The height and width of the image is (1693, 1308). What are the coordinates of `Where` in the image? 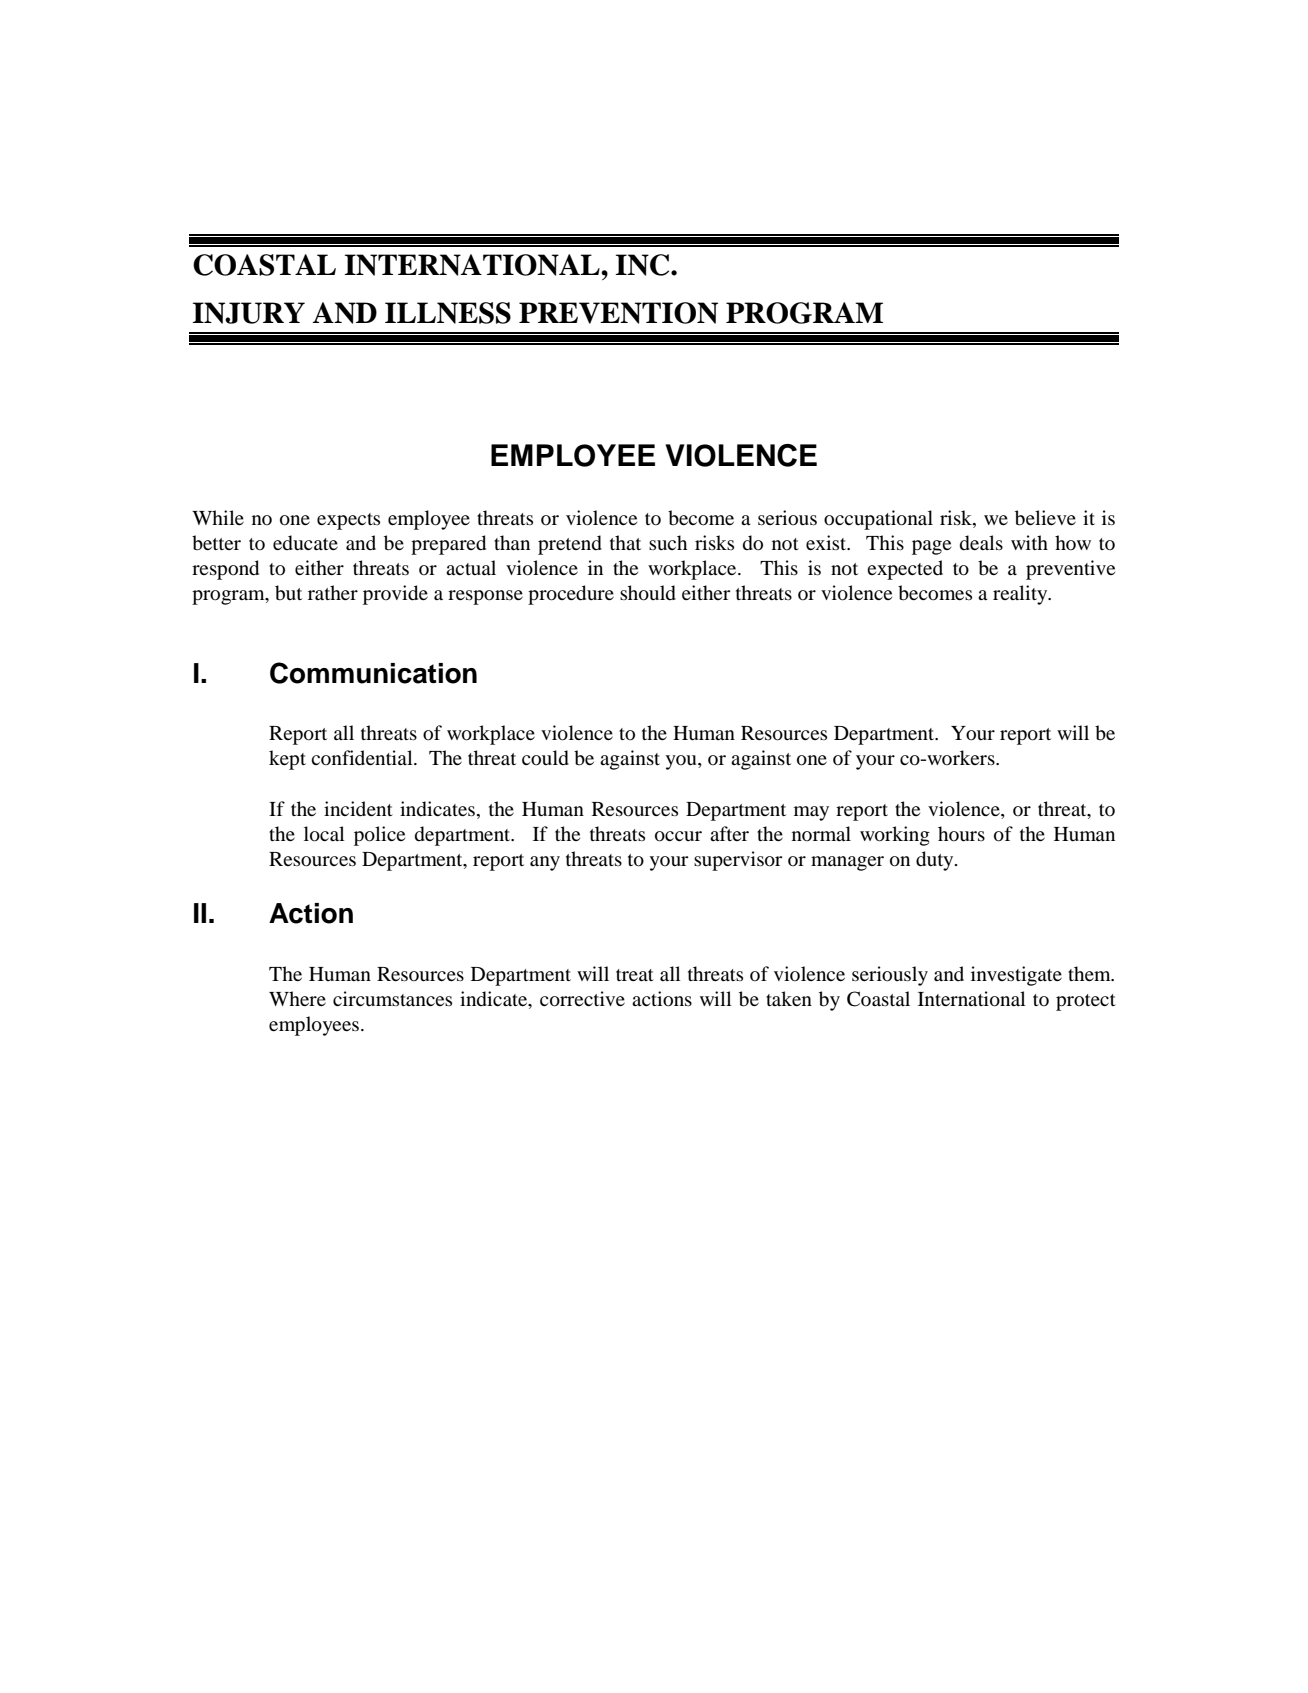 It's located at (297, 998).
